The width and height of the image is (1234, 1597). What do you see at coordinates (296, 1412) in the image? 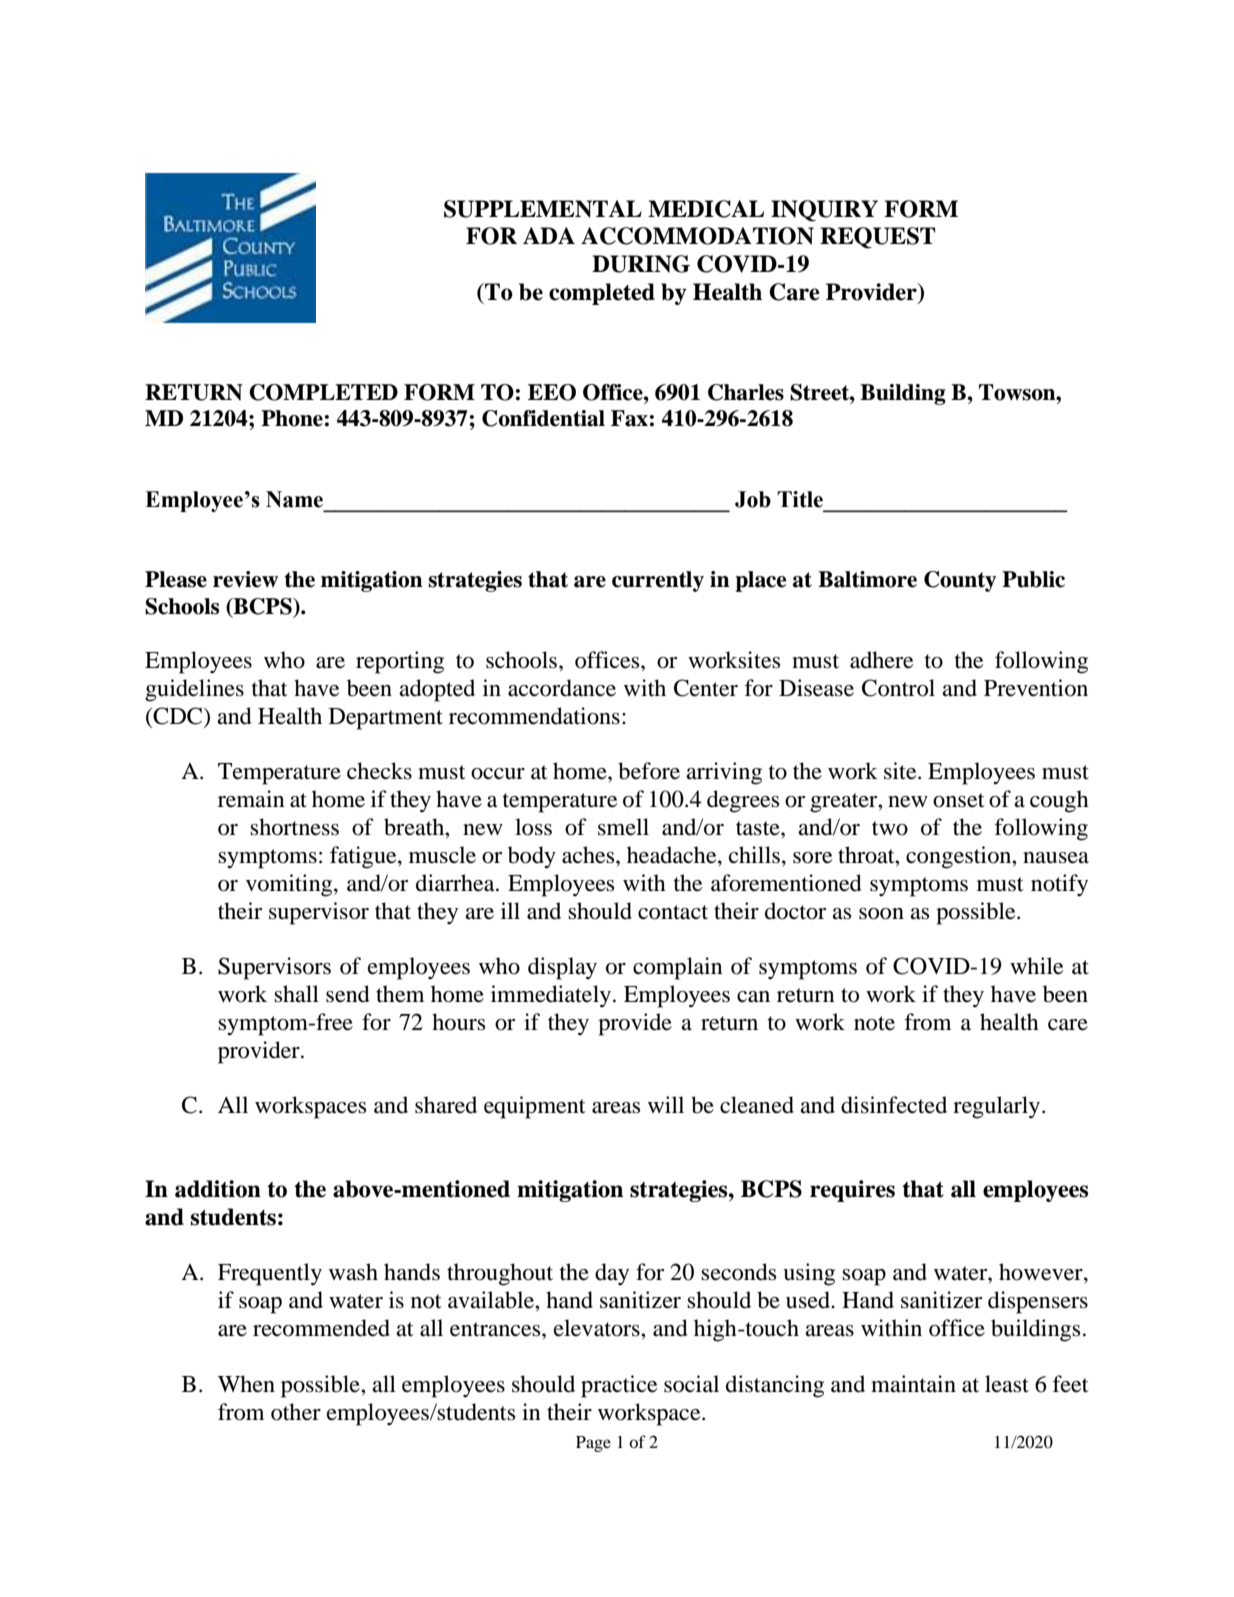
I see `other` at bounding box center [296, 1412].
